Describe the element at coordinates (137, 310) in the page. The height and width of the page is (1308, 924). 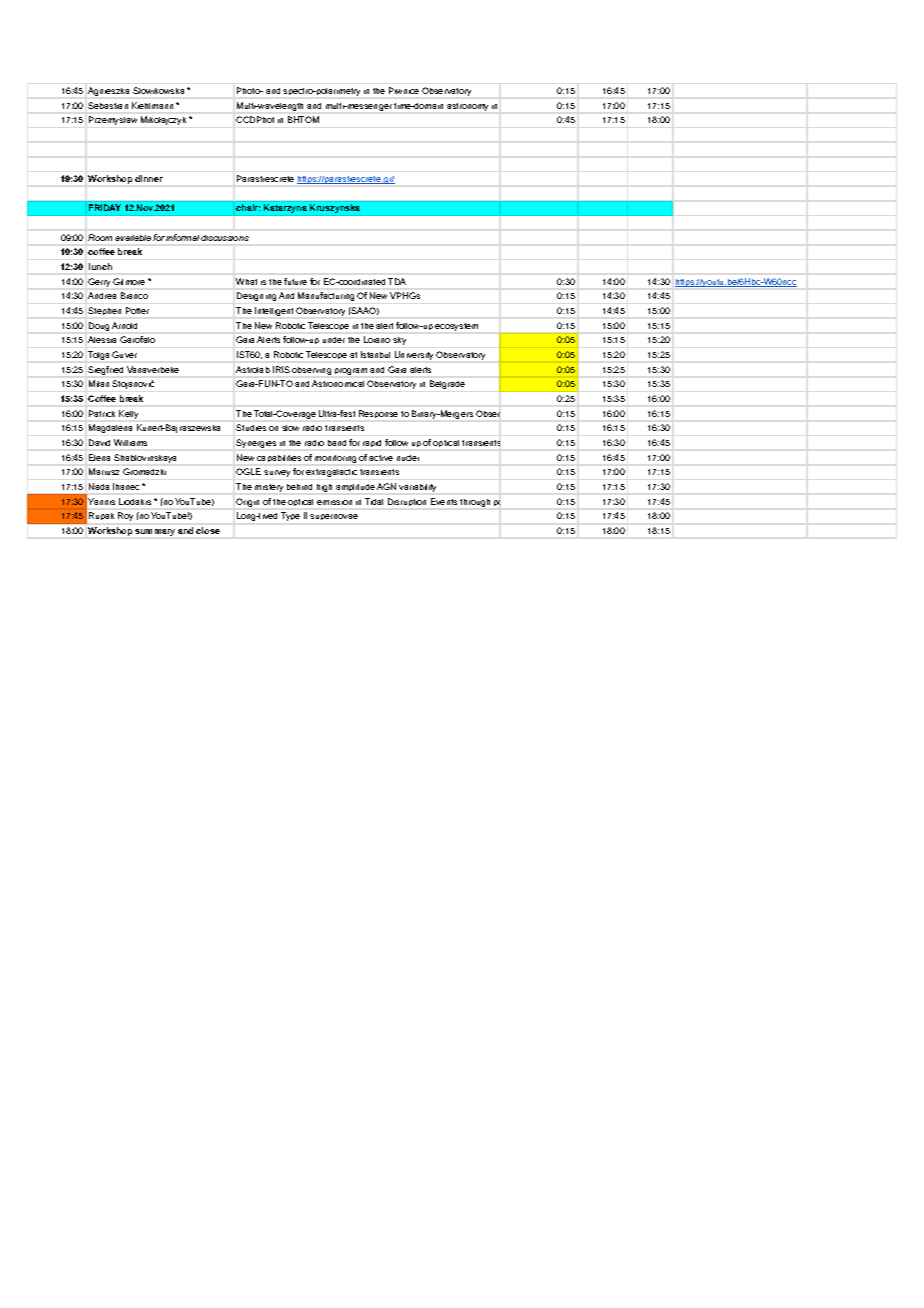
I see `Potter` at that location.
